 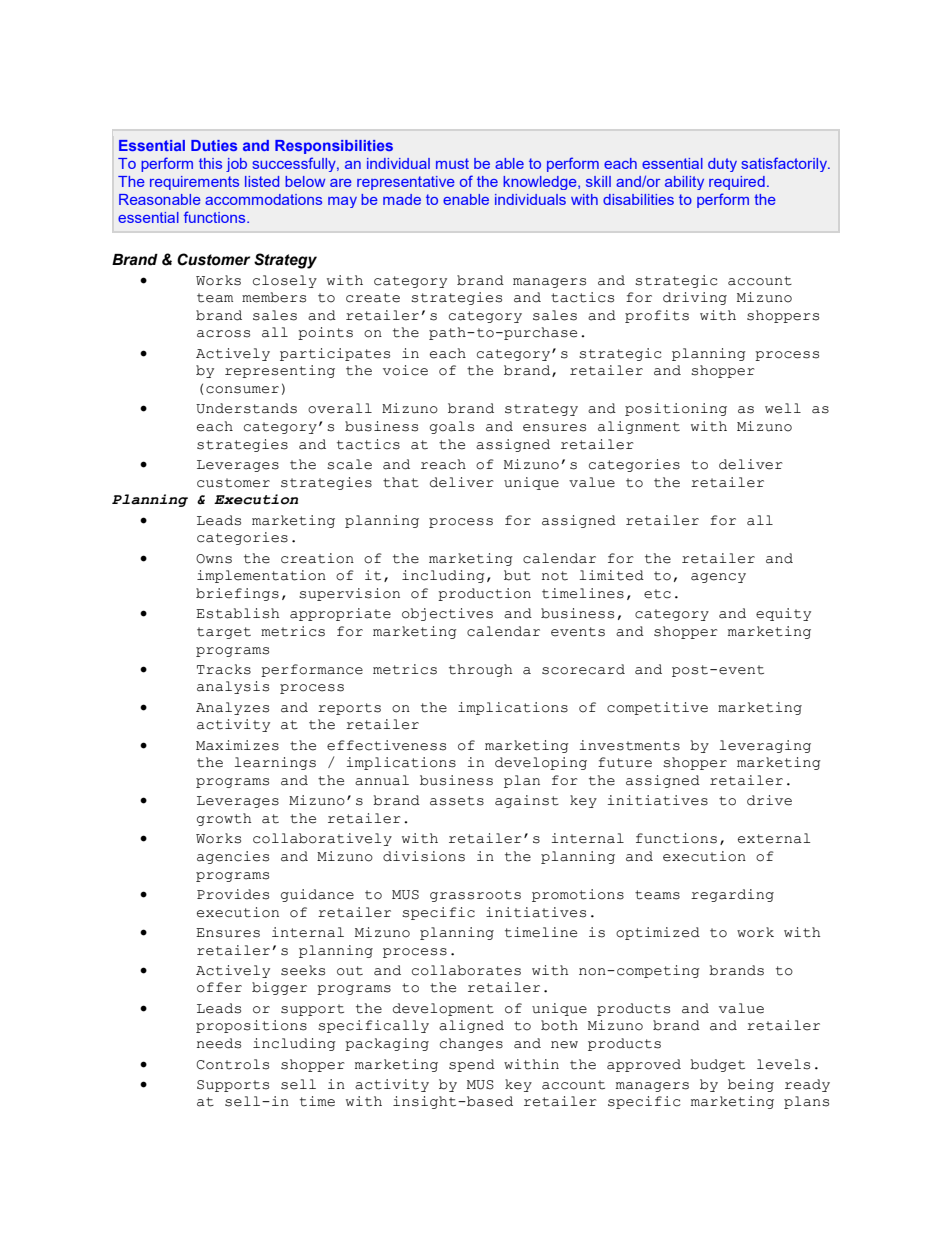 I want to click on Establish, so click(x=238, y=613).
